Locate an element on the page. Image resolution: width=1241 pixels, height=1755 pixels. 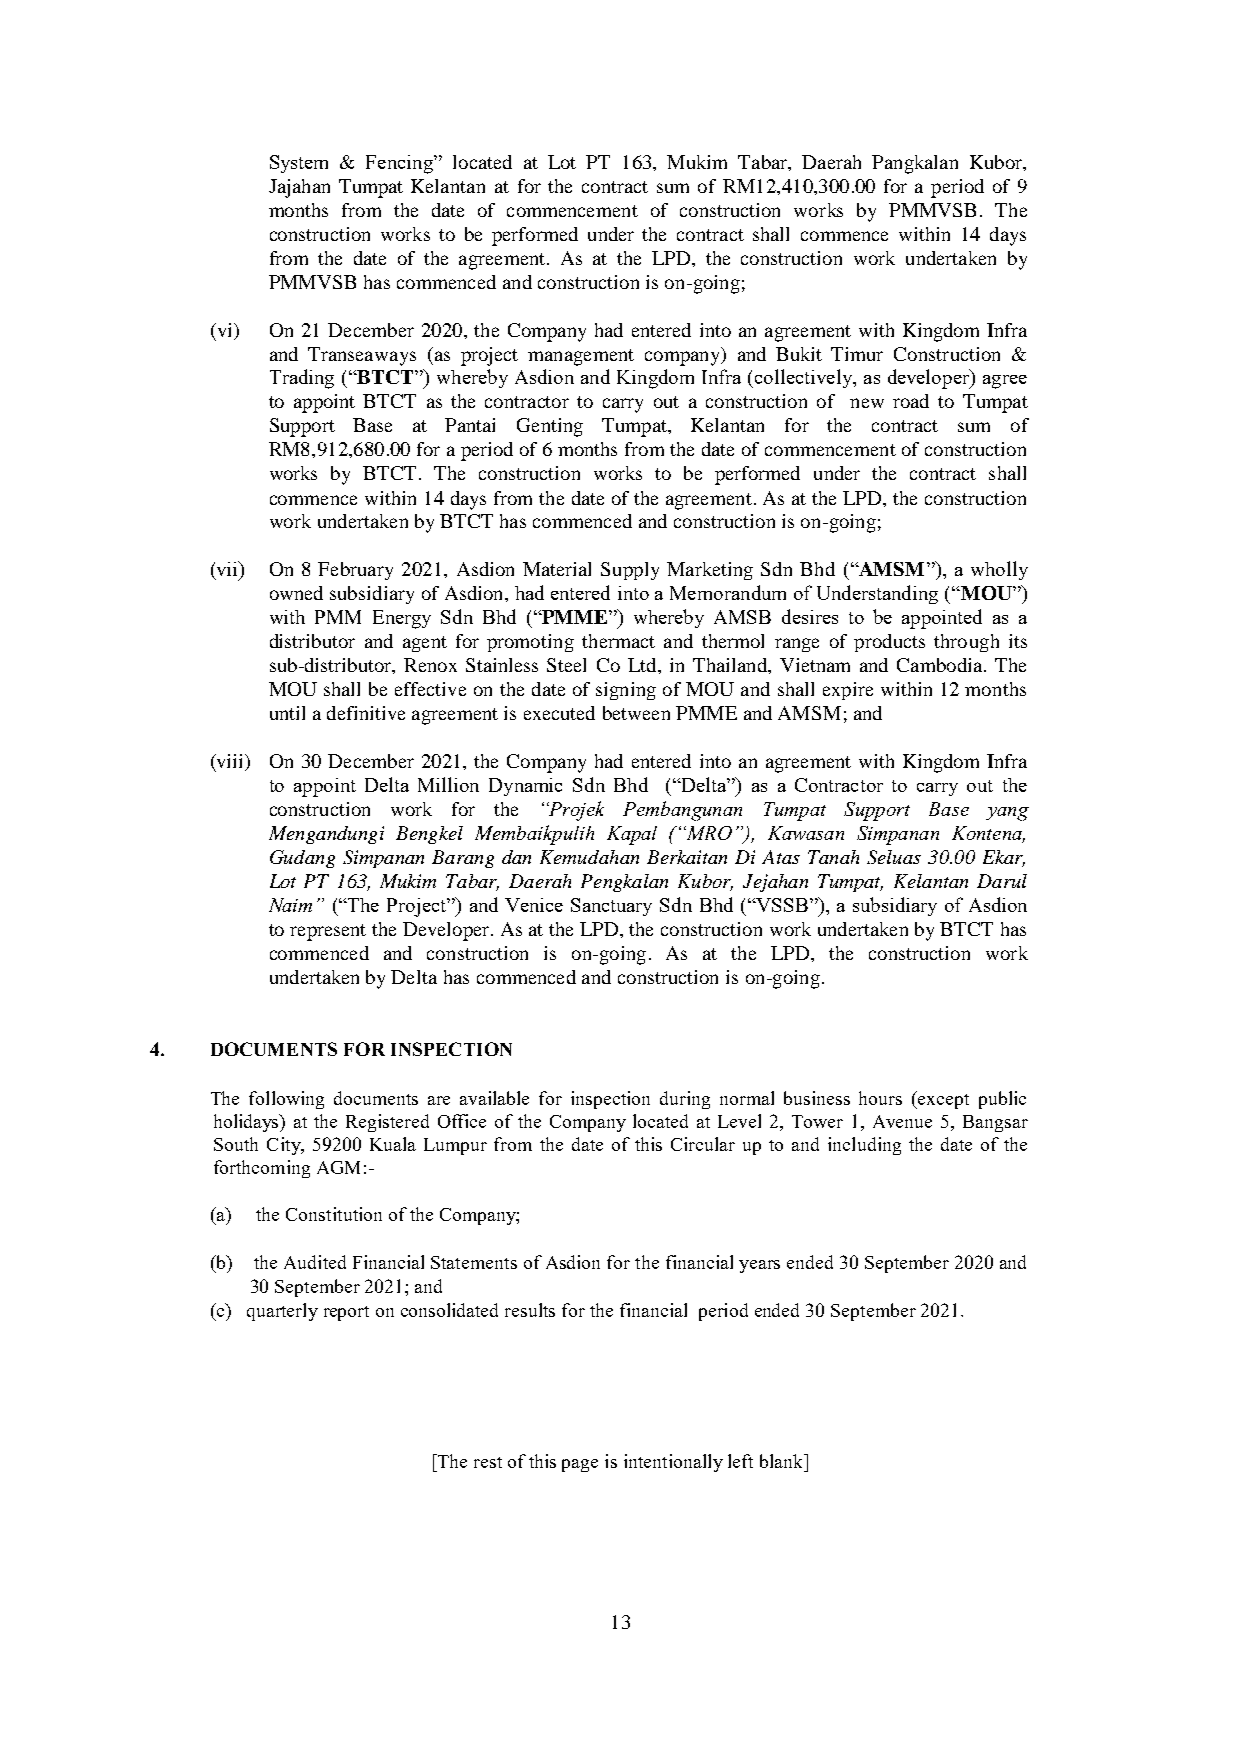
page is located at coordinates (580, 1465).
